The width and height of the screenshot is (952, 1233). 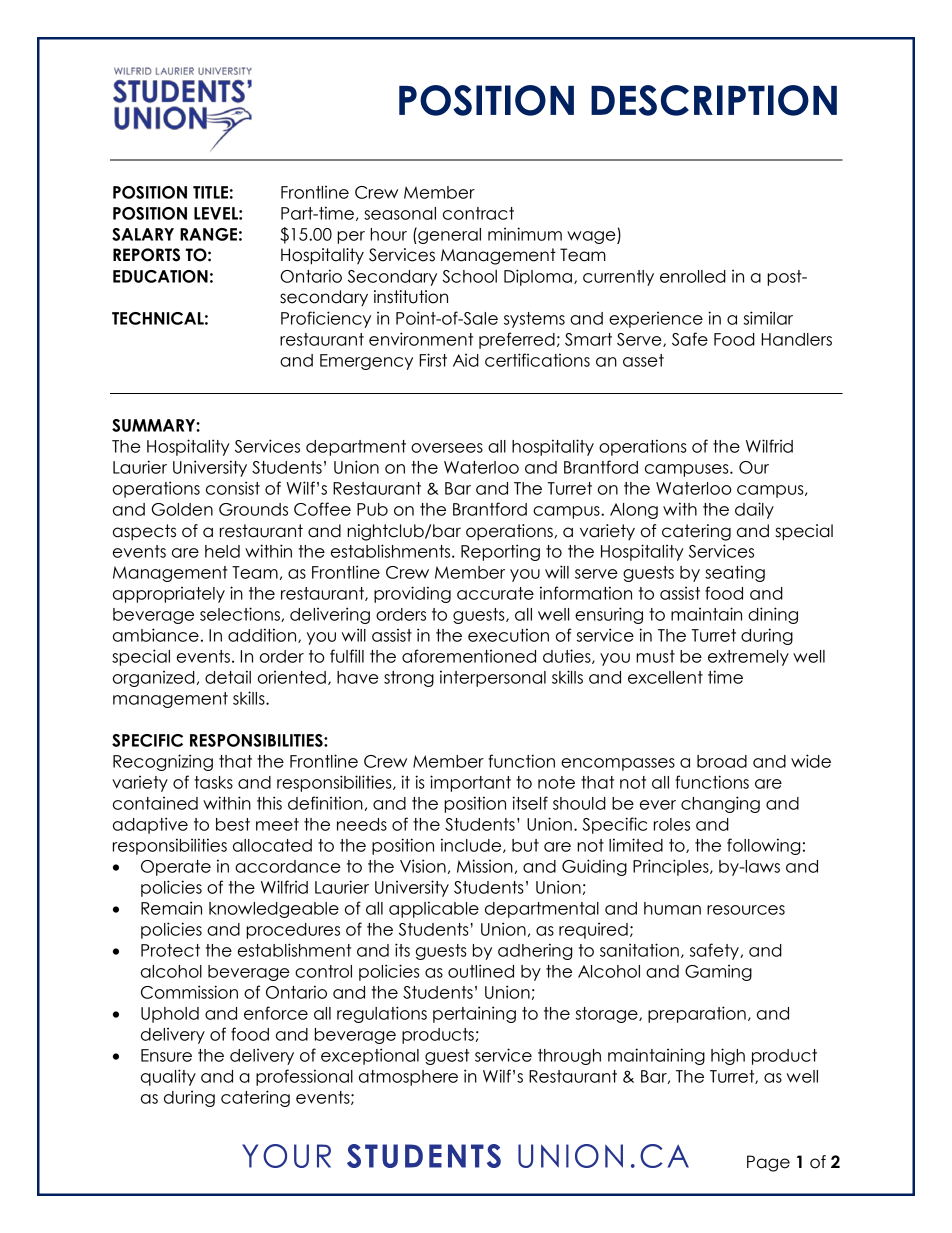 What do you see at coordinates (168, 1077) in the screenshot?
I see `quality` at bounding box center [168, 1077].
